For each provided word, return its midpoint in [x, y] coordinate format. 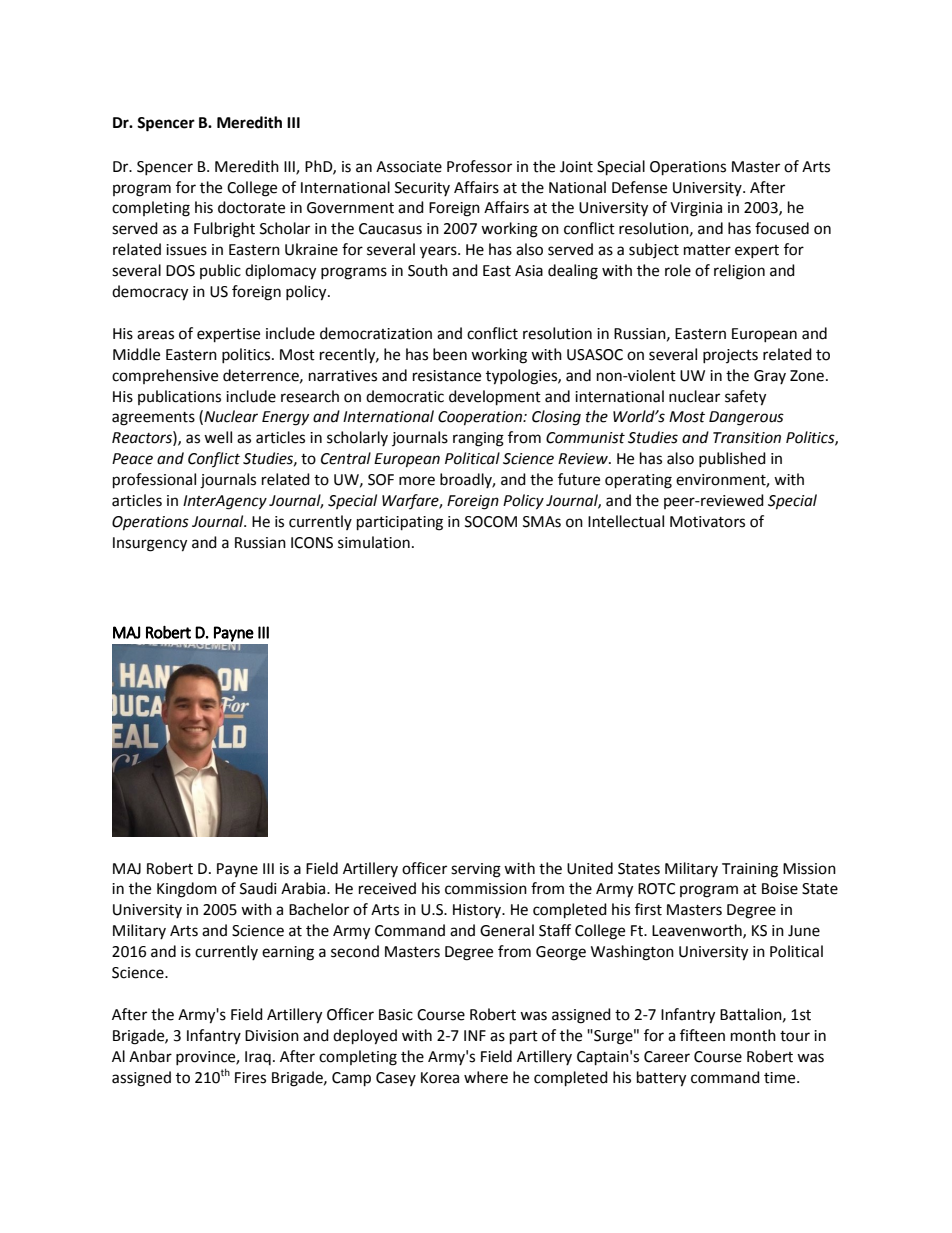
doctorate [251, 207]
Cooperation [481, 418]
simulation [374, 542]
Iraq [258, 1058]
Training [750, 870]
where [486, 1077]
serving [476, 870]
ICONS [312, 543]
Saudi [258, 888]
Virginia [696, 209]
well [218, 437]
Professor [479, 166]
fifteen [702, 1035]
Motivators [707, 522]
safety [745, 398]
